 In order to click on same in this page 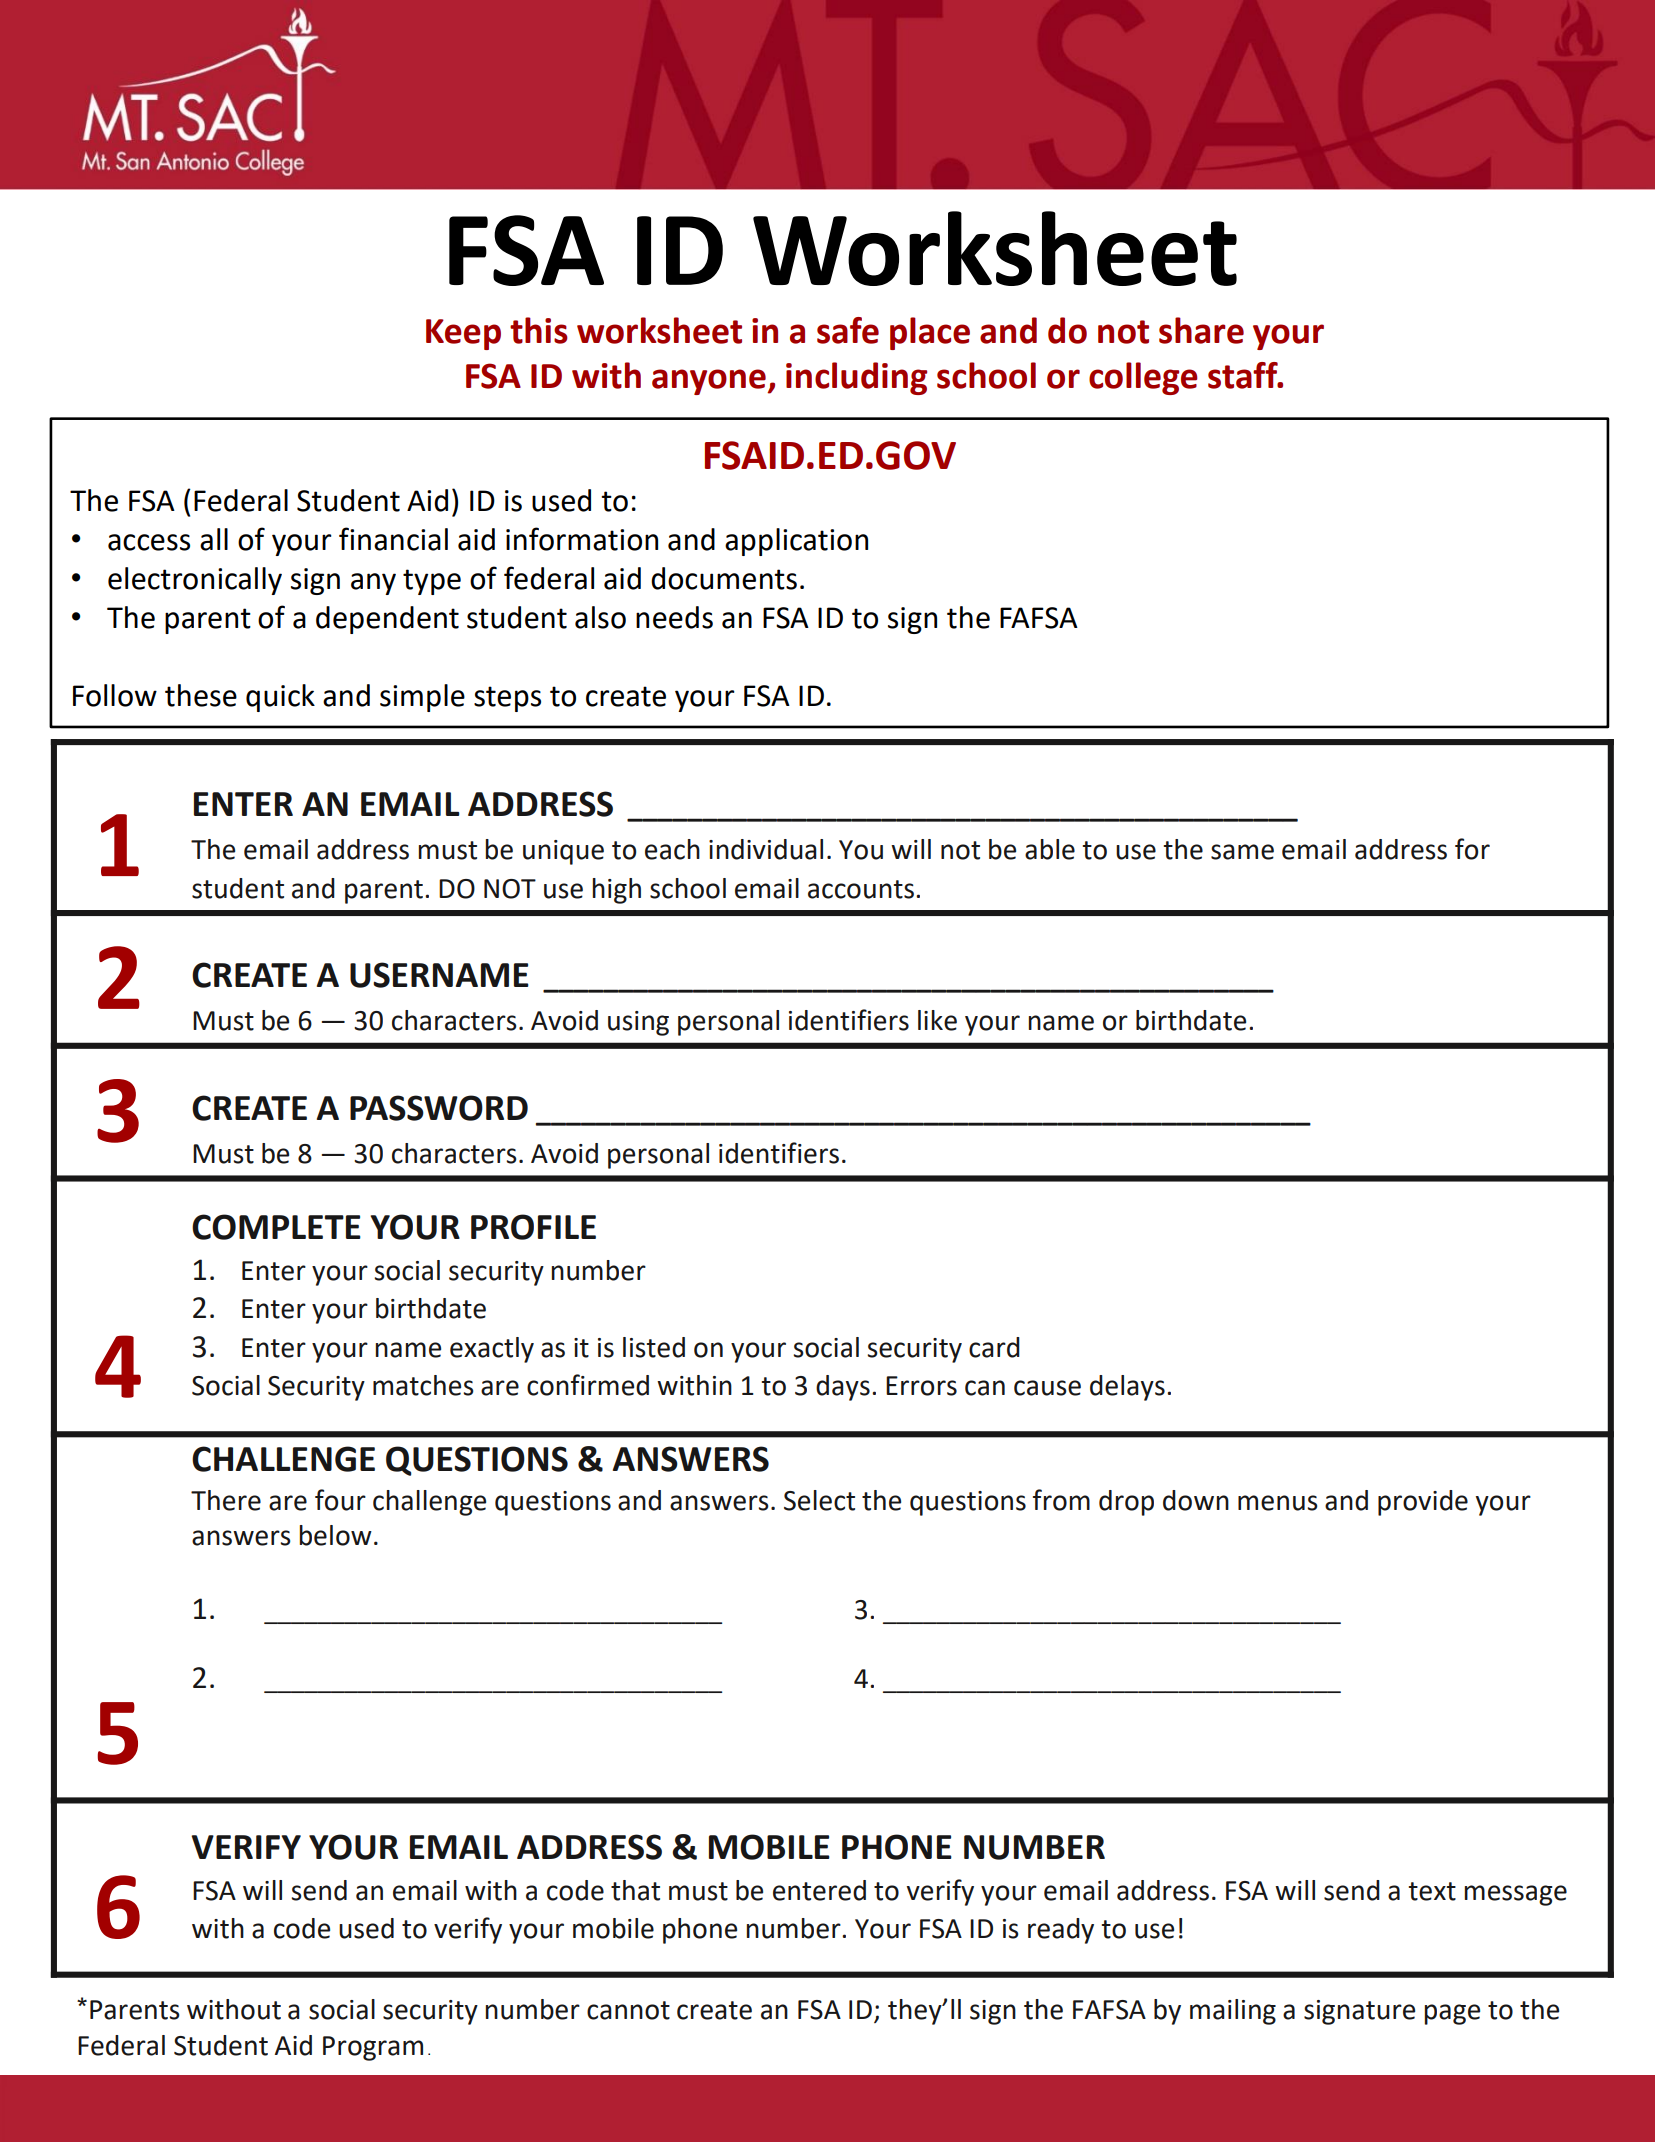, I will do `click(1242, 852)`.
